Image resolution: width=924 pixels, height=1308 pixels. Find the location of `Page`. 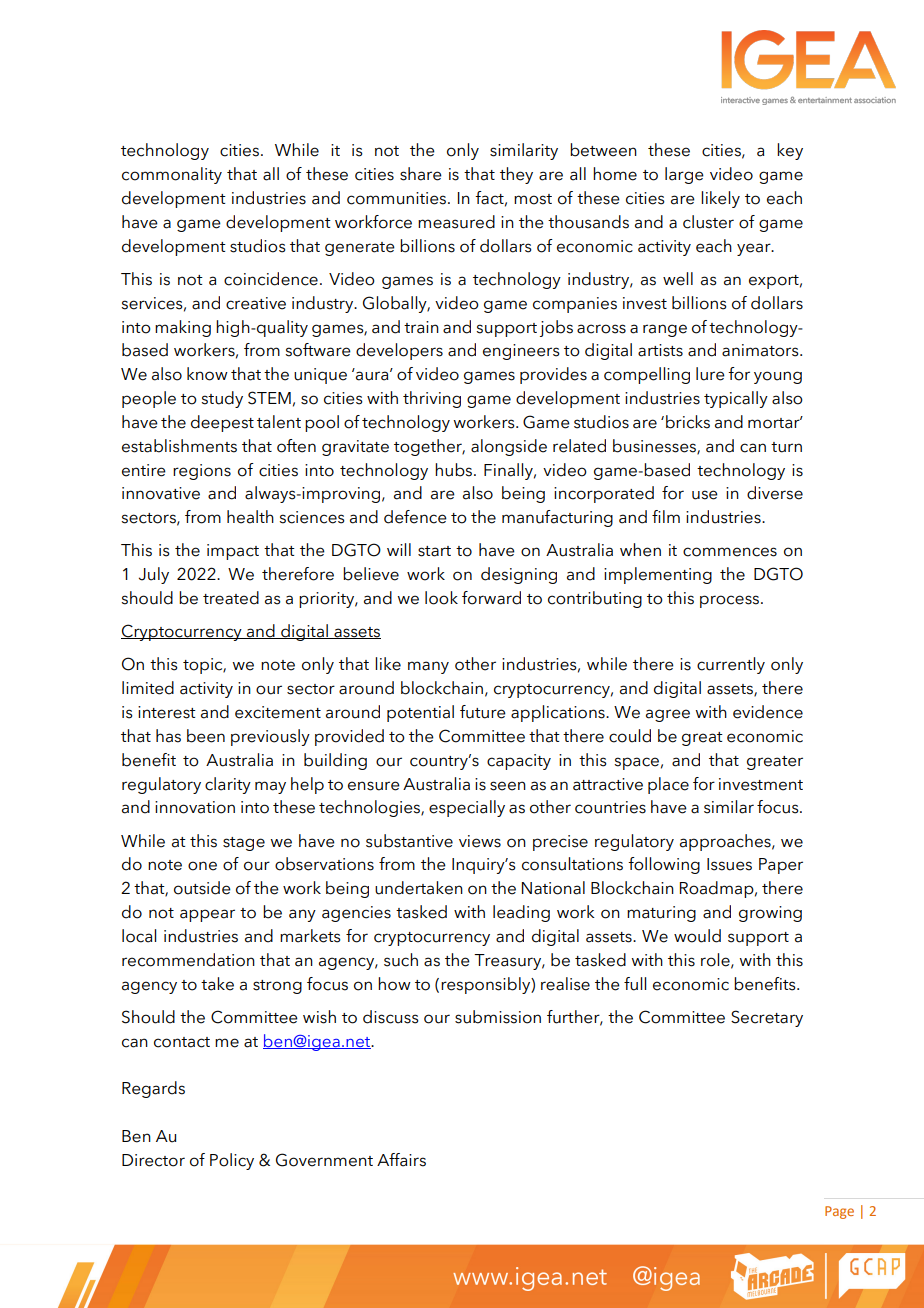

Page is located at coordinates (839, 1212).
